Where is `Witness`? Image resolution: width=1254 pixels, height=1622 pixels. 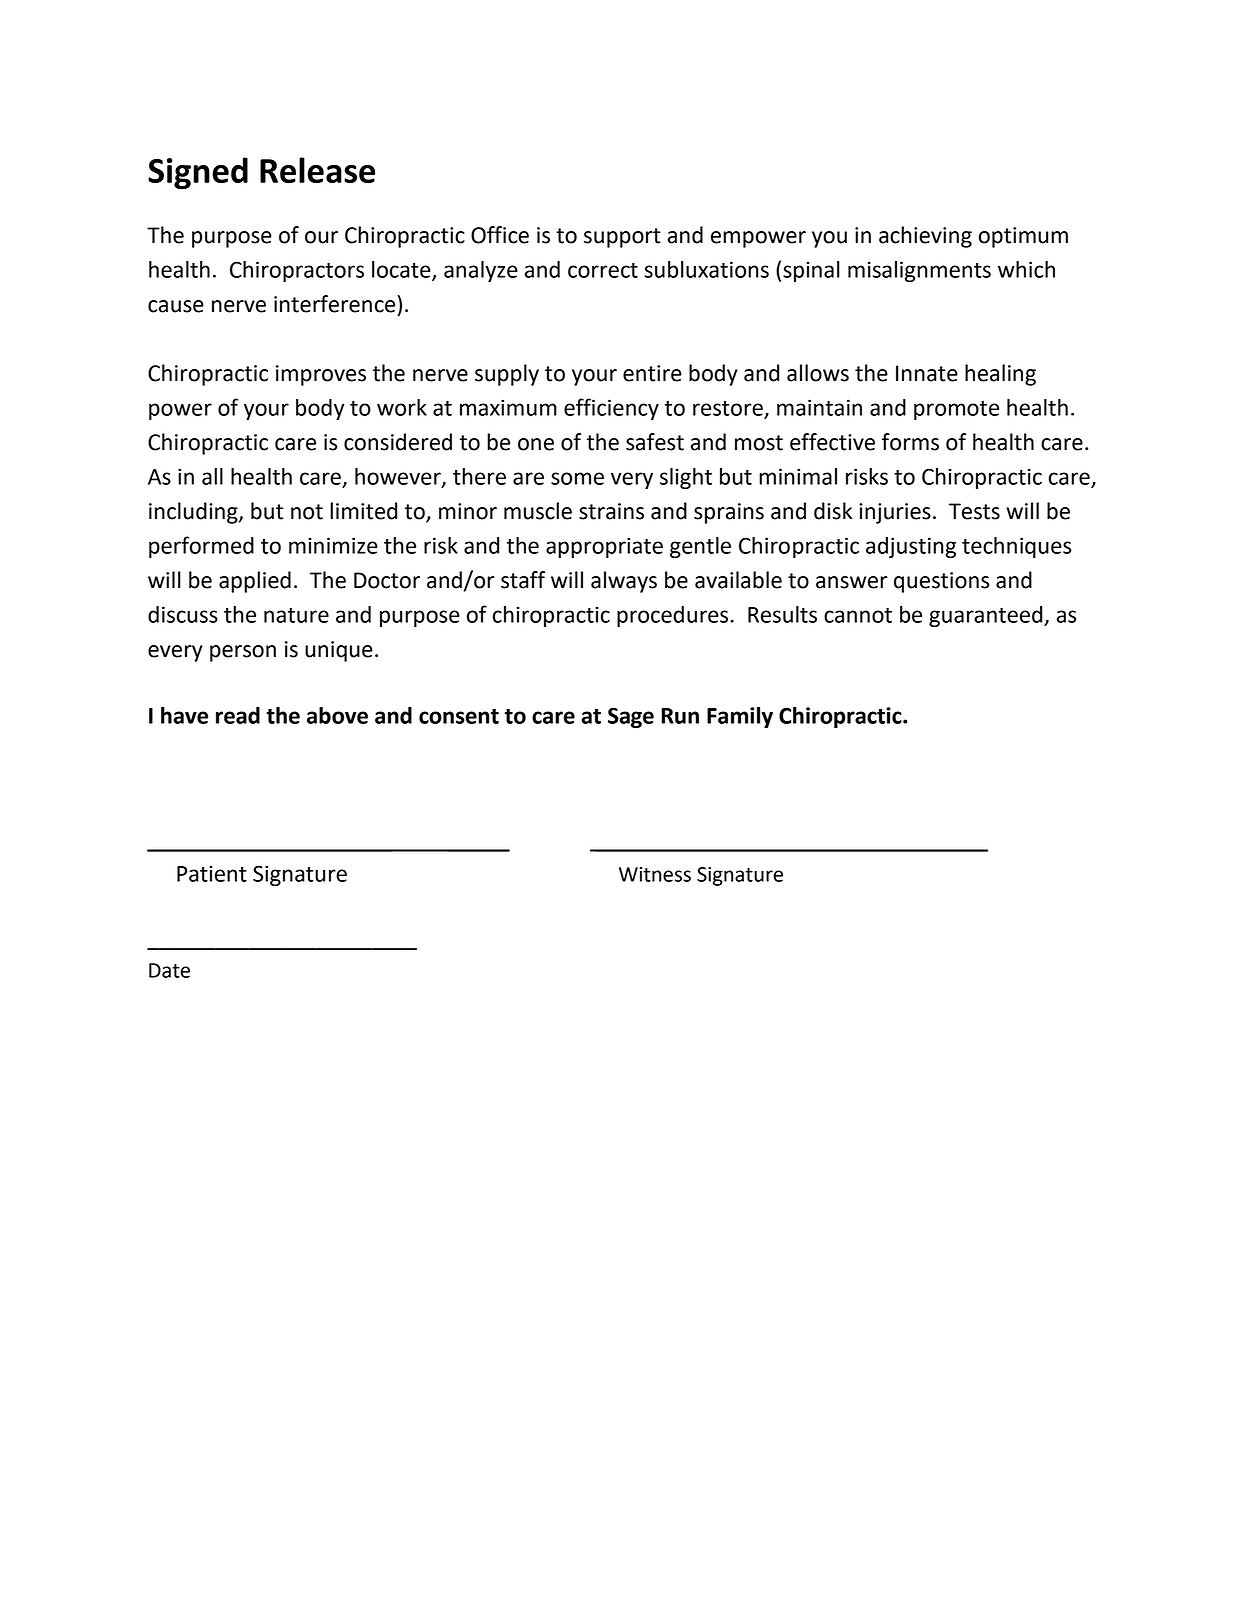 Witness is located at coordinates (655, 874).
